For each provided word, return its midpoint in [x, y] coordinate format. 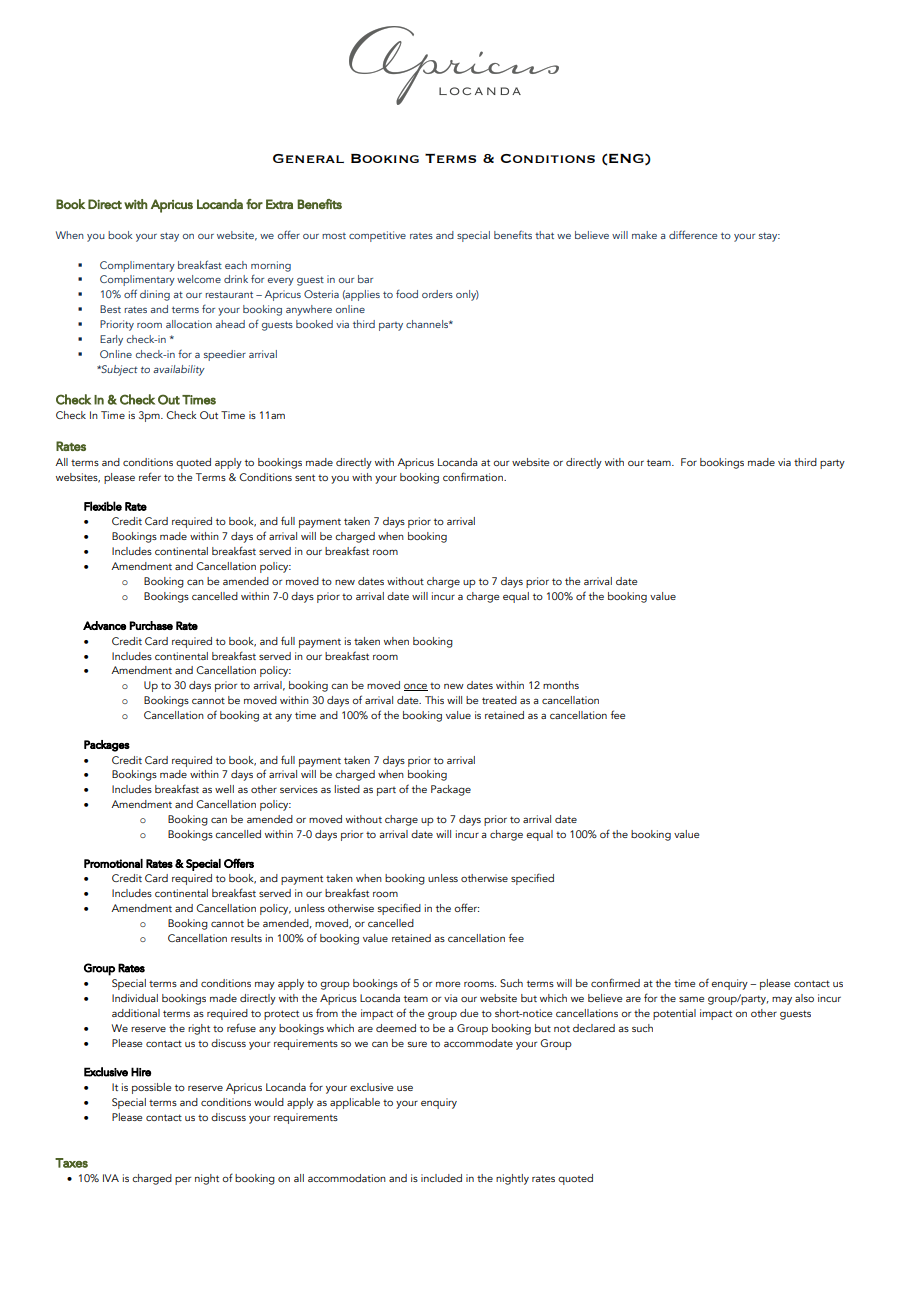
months [561, 685]
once [416, 687]
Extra [279, 204]
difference [693, 234]
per [183, 1180]
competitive [377, 236]
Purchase [151, 625]
